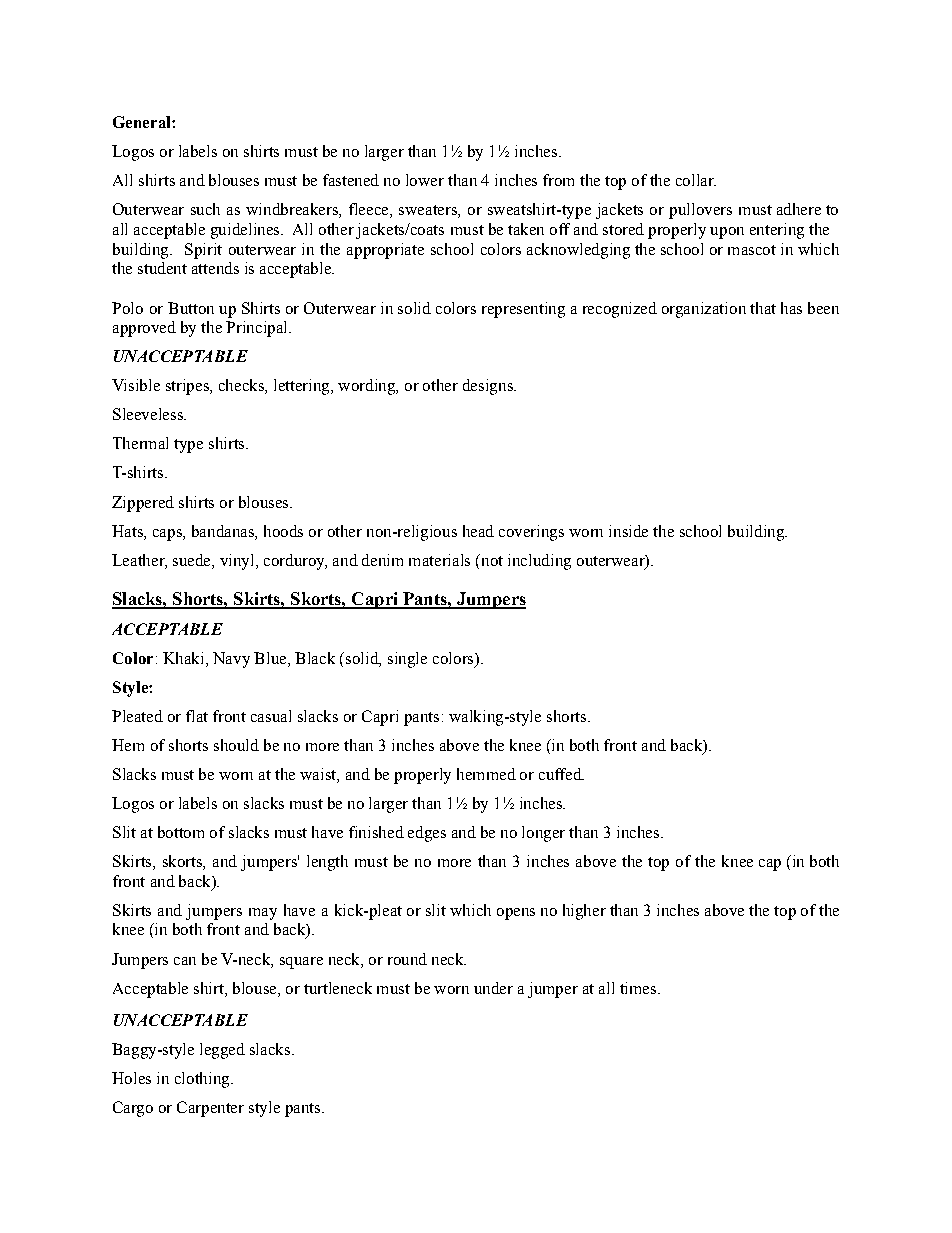 Image resolution: width=952 pixels, height=1233 pixels. What do you see at coordinates (143, 122) in the screenshot?
I see `General` at bounding box center [143, 122].
